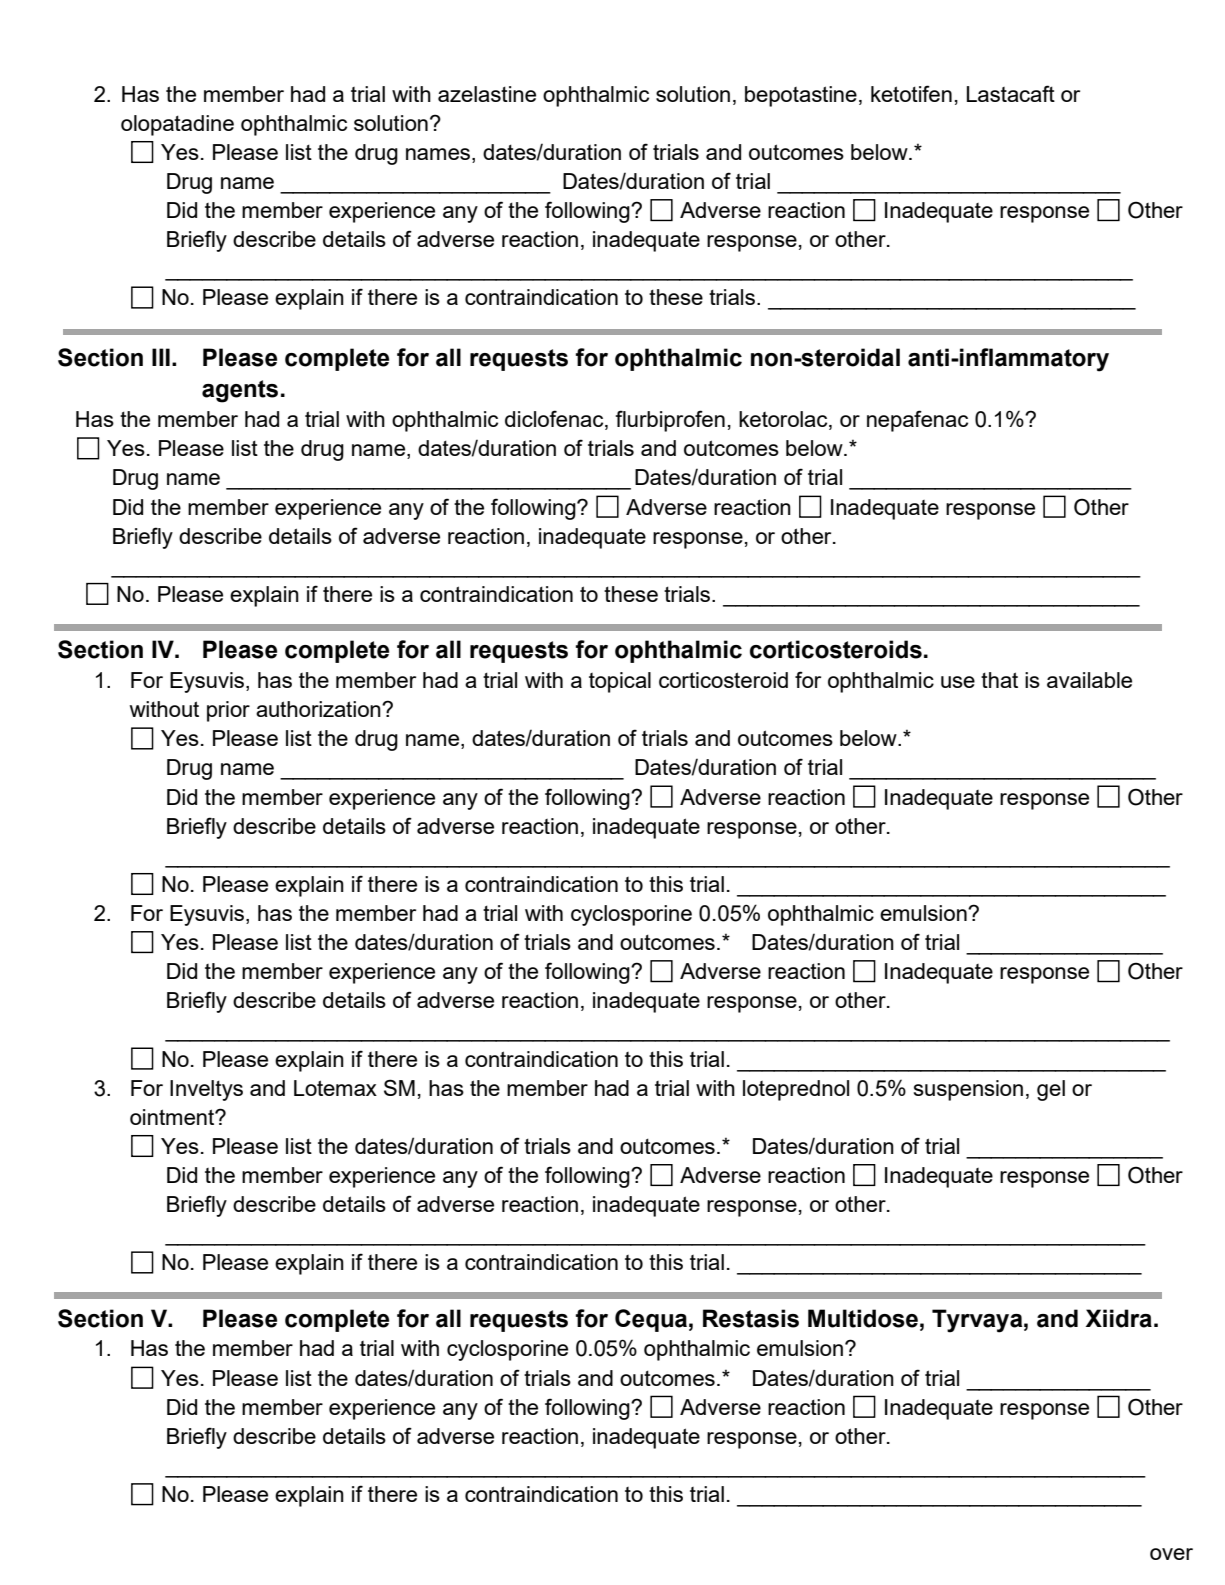  What do you see at coordinates (555, 420) in the page?
I see `diclofenac` at bounding box center [555, 420].
